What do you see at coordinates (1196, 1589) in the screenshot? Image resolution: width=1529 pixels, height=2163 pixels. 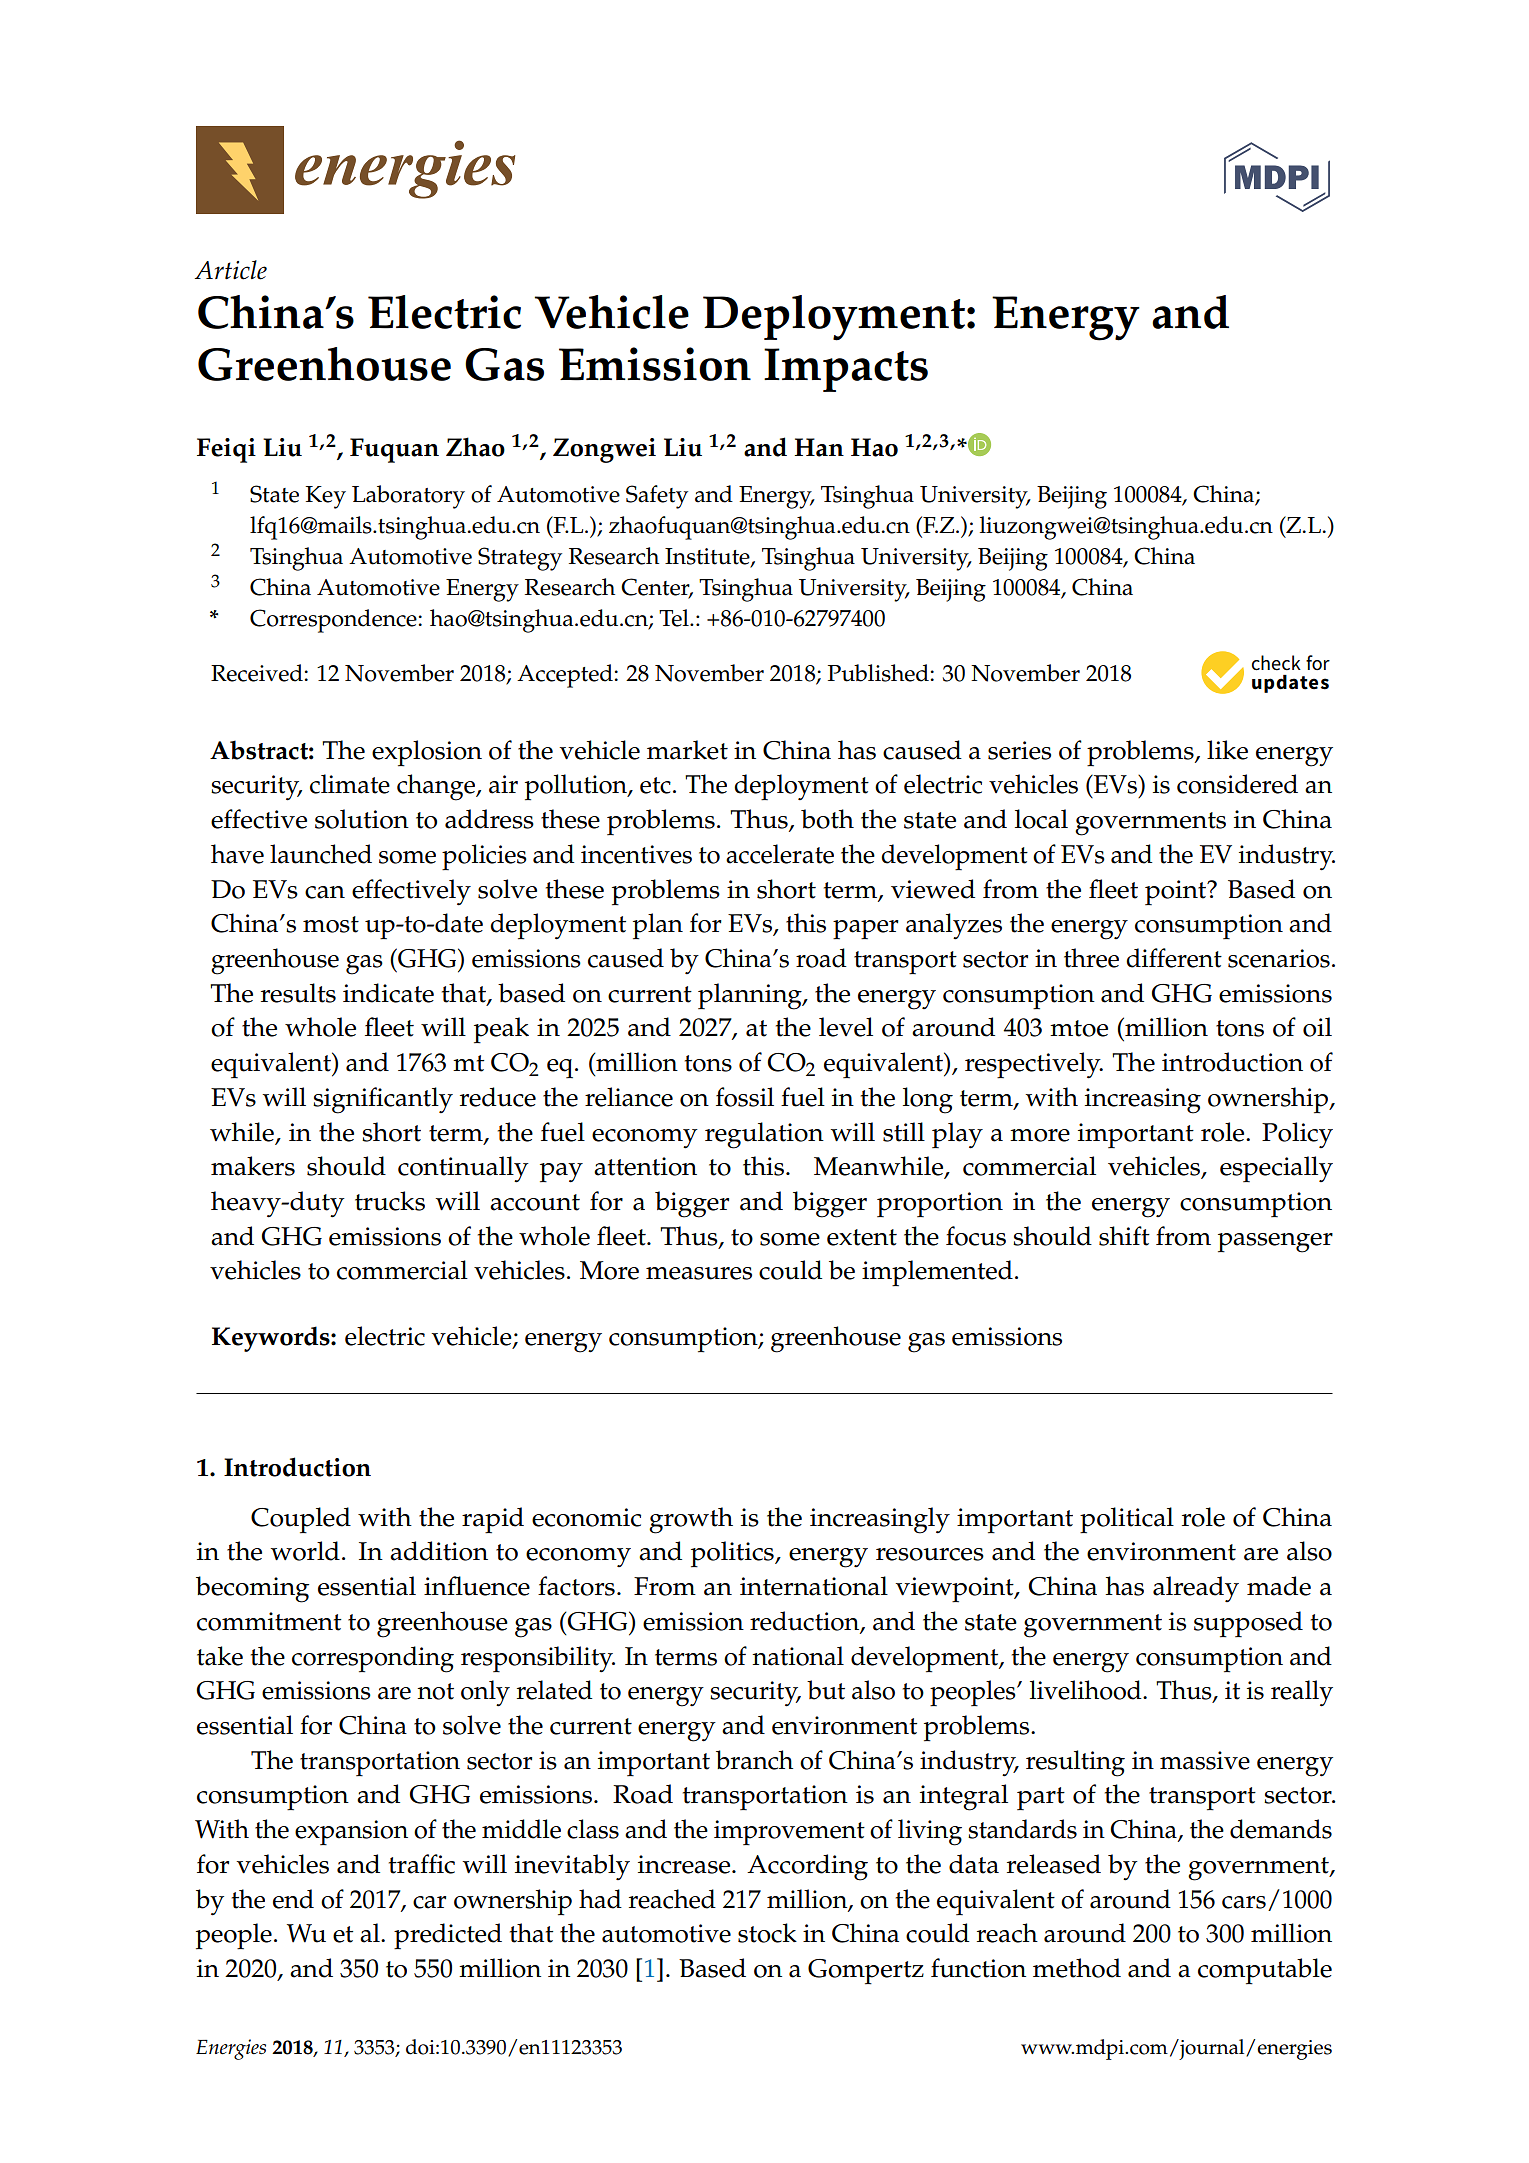 I see `already` at bounding box center [1196, 1589].
